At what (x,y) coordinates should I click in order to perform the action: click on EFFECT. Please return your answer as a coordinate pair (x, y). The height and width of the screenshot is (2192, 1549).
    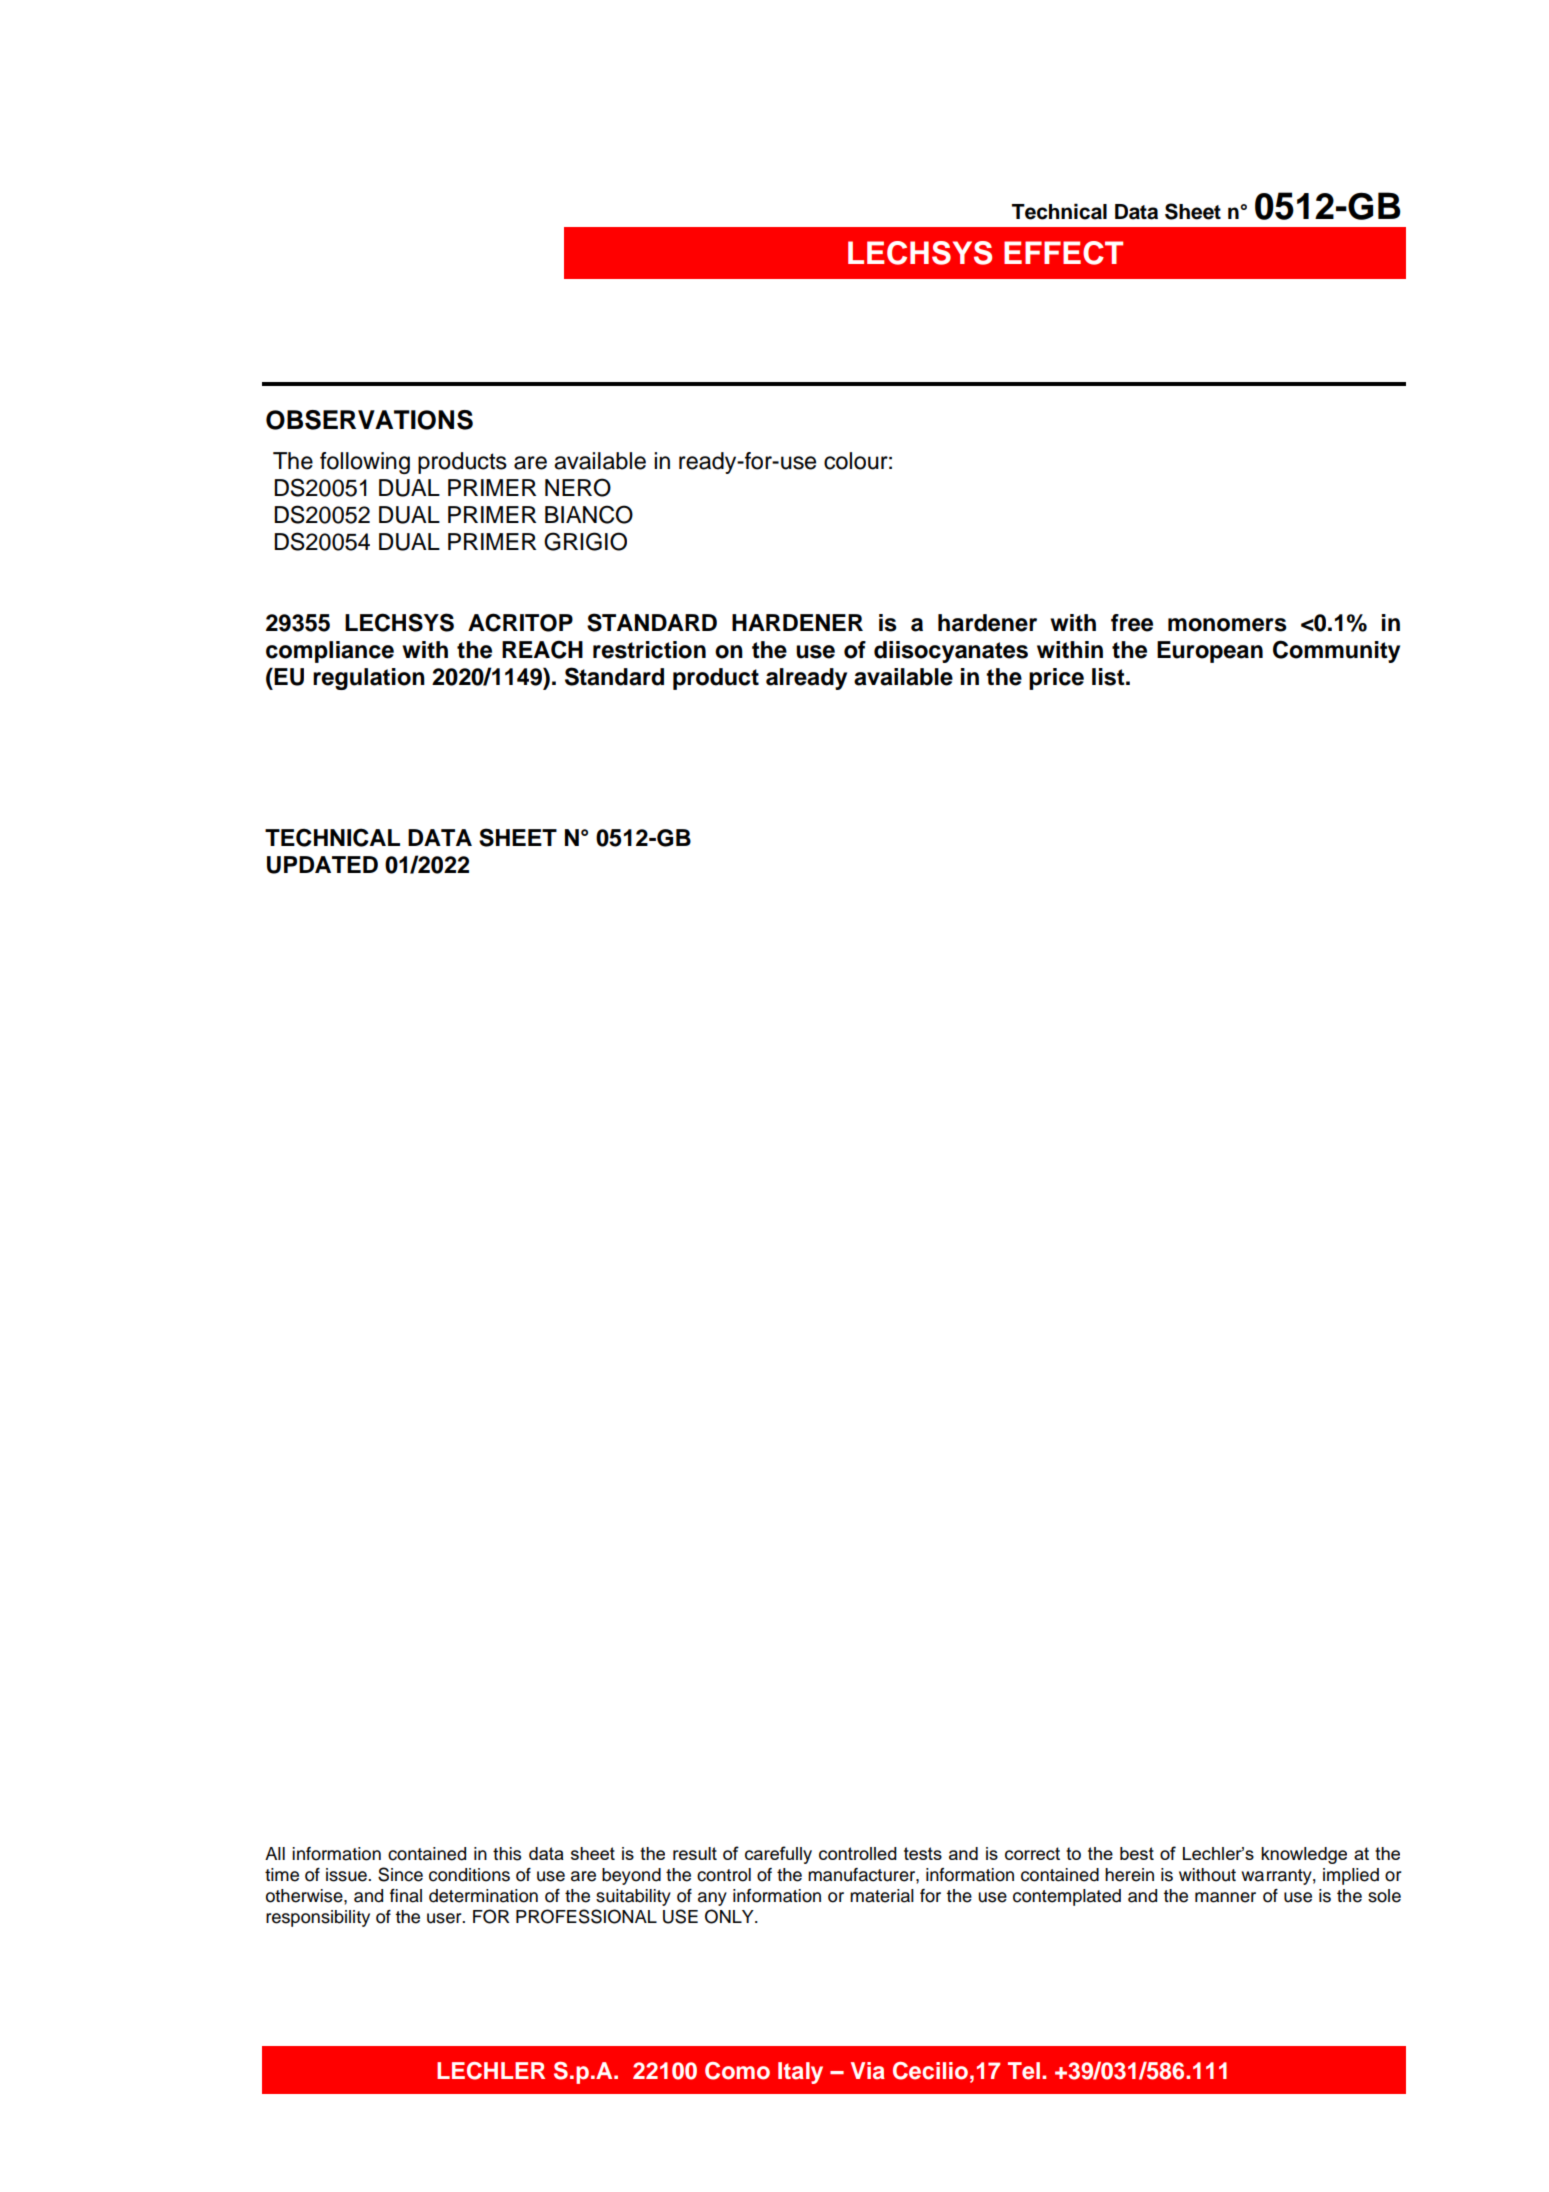
    Looking at the image, I should click on (1063, 253).
